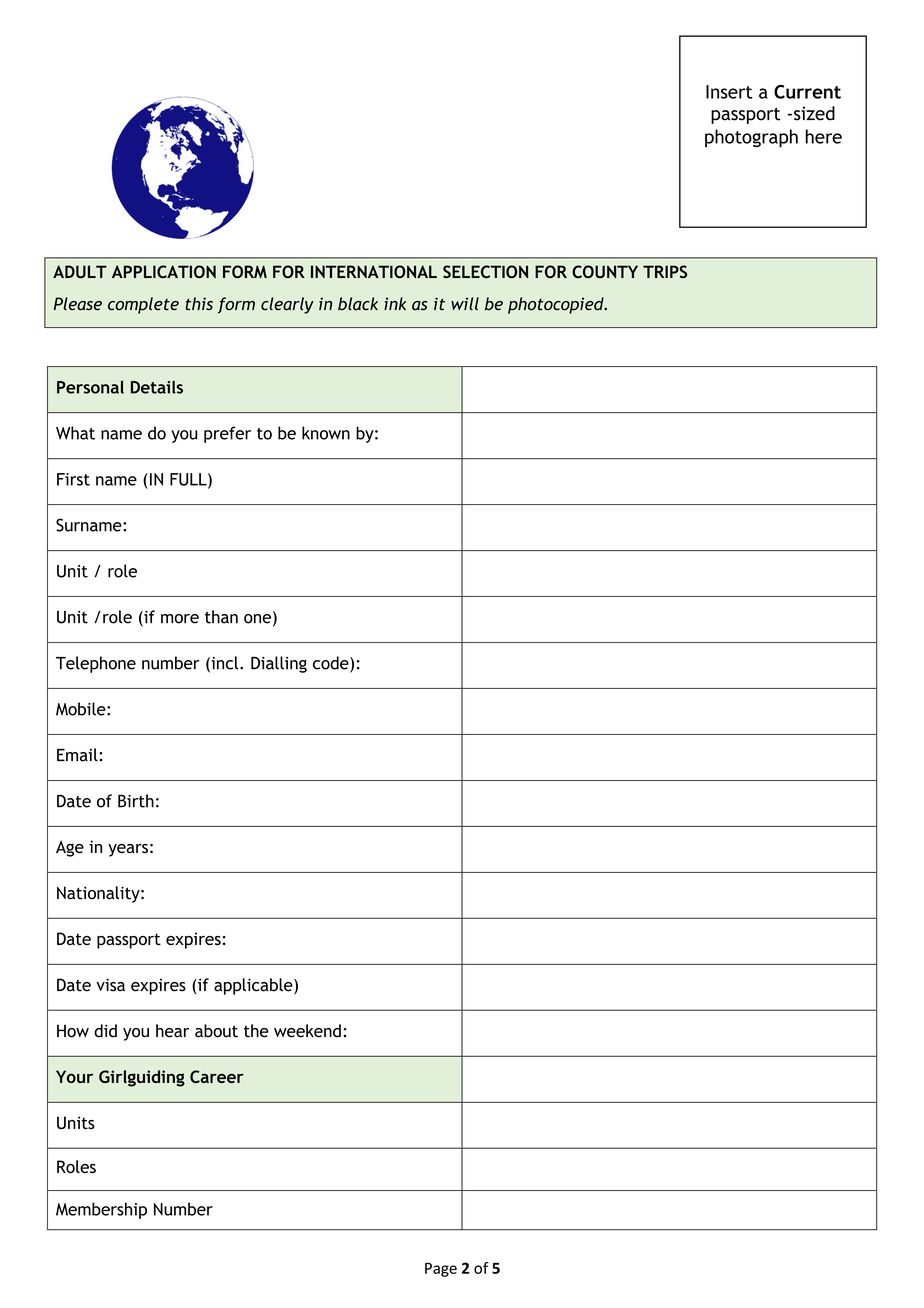  I want to click on SELECTION, so click(485, 271).
